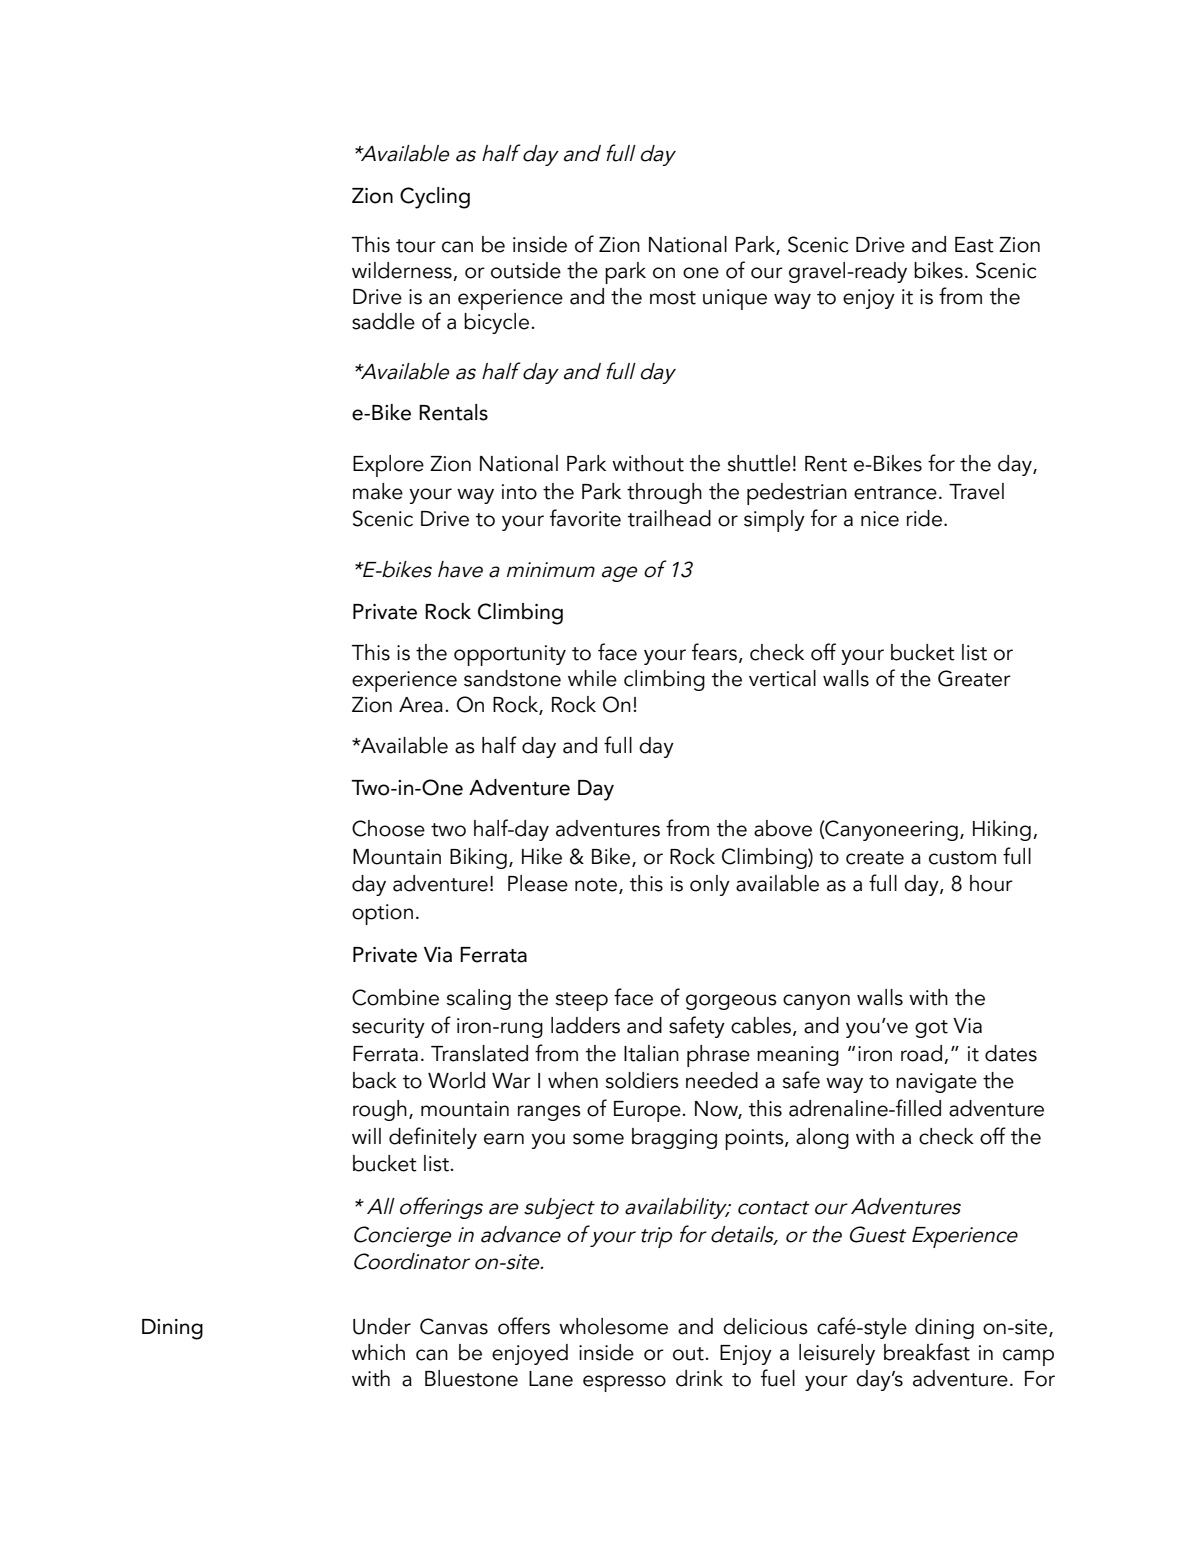 Image resolution: width=1196 pixels, height=1548 pixels. What do you see at coordinates (416, 246) in the page?
I see `tour` at bounding box center [416, 246].
